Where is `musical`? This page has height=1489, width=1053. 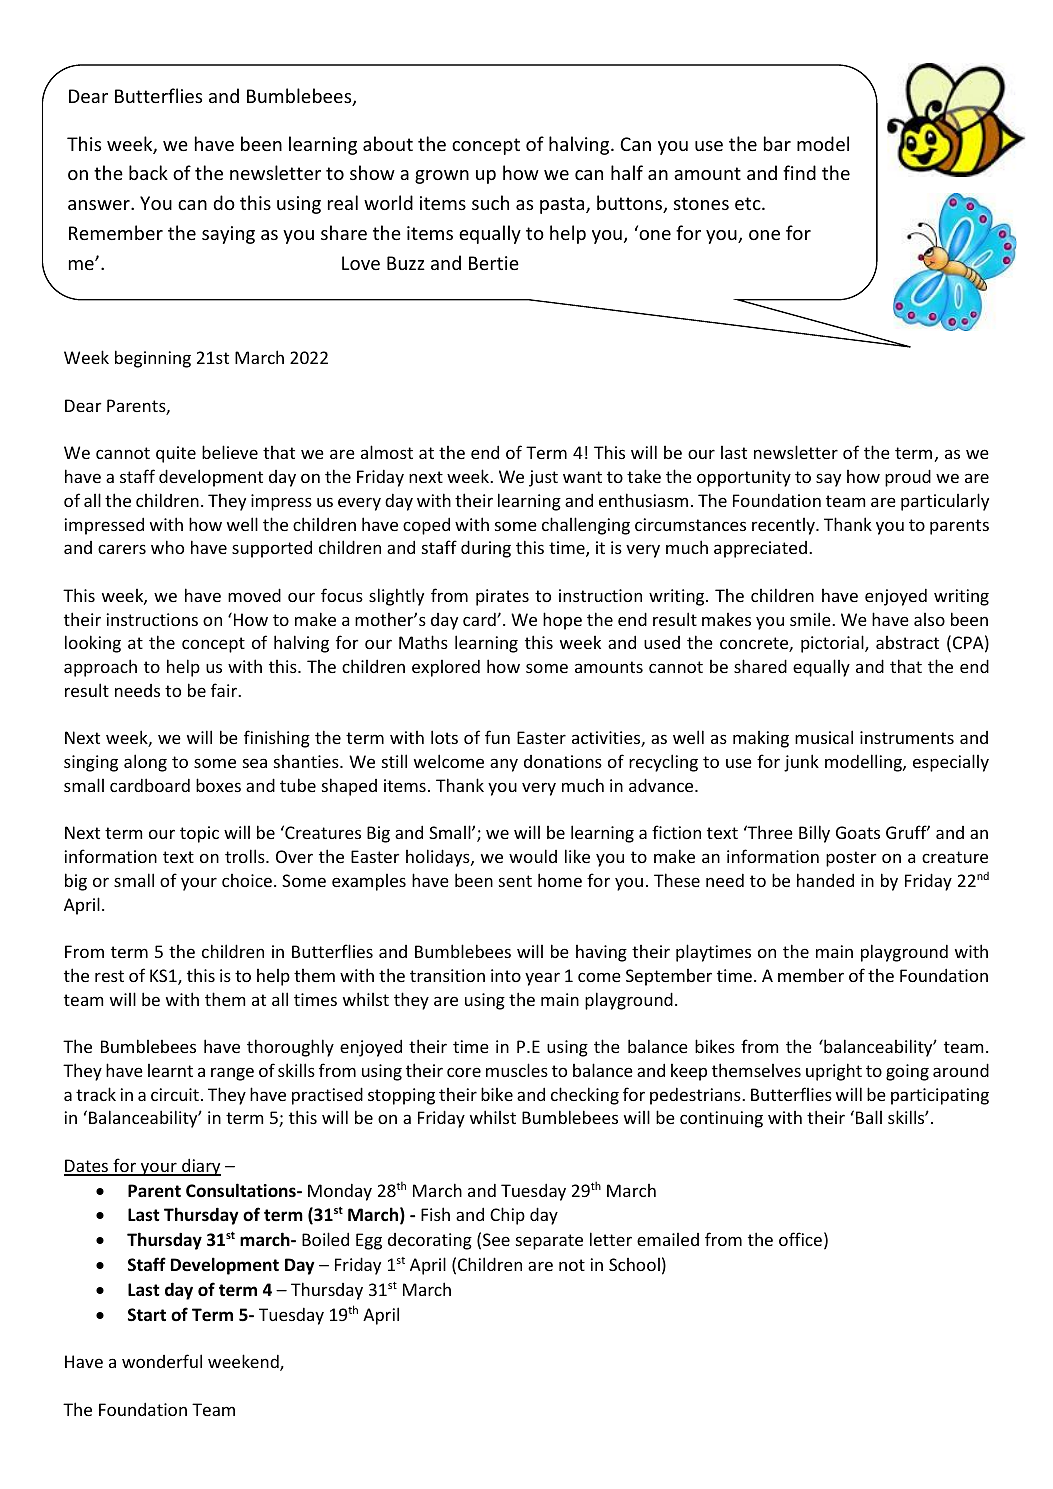
musical is located at coordinates (824, 737).
